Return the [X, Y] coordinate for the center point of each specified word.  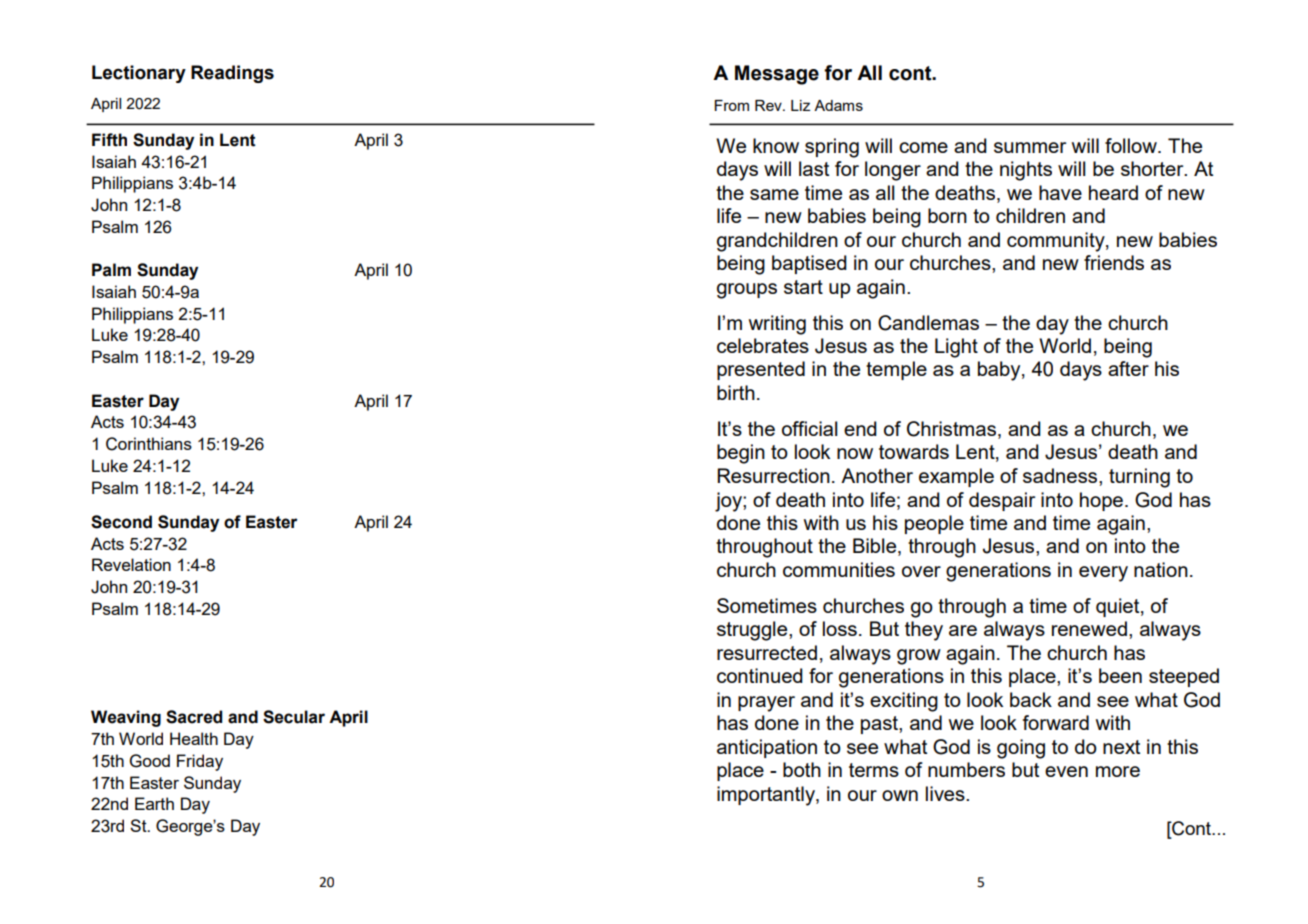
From [732, 105]
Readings [232, 74]
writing [777, 325]
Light [956, 348]
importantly [767, 796]
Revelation [131, 564]
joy [729, 502]
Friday [200, 762]
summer [1030, 147]
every [1103, 574]
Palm [111, 270]
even [1066, 771]
